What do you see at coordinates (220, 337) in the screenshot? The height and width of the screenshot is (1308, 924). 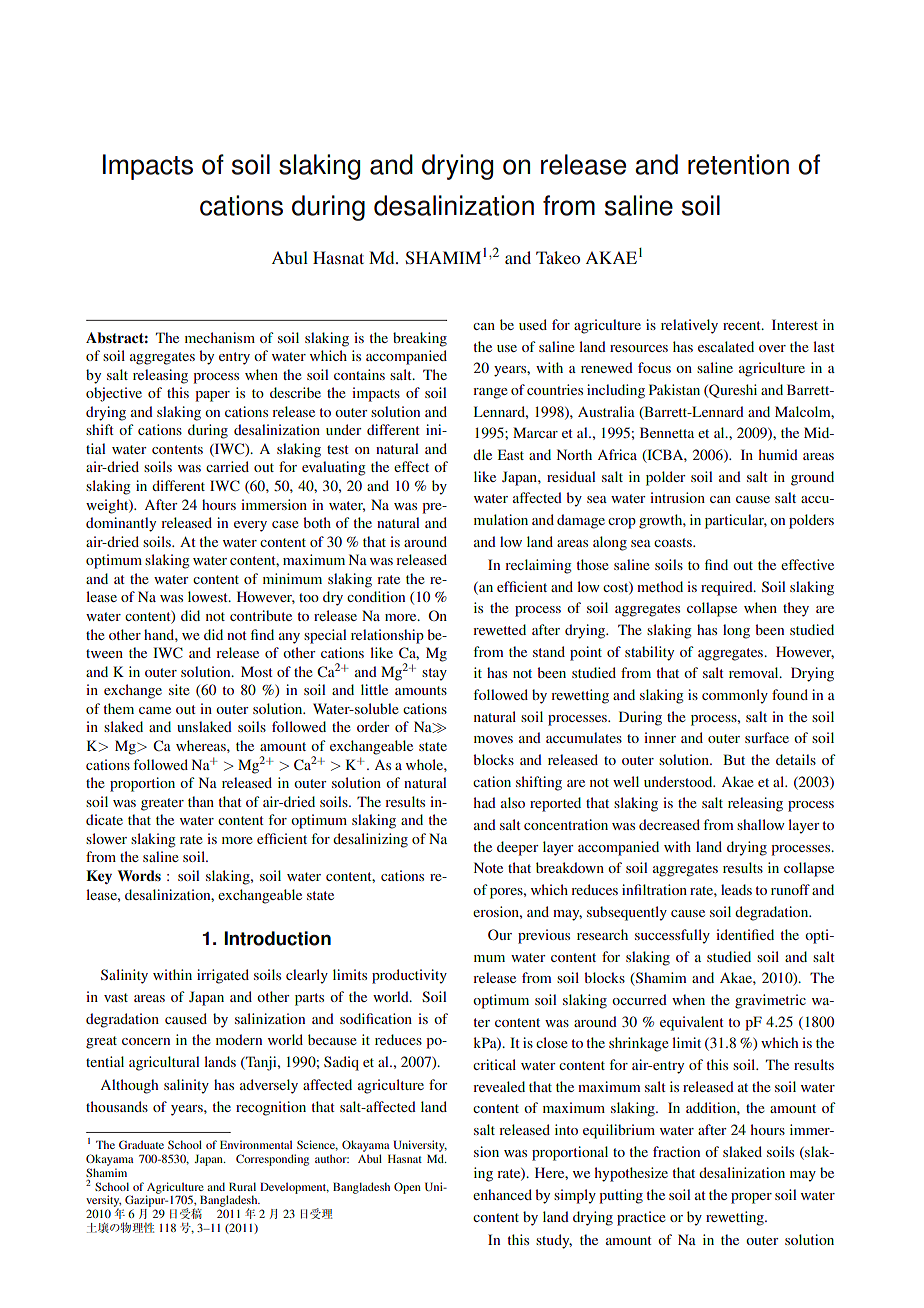 I see `mechanism` at bounding box center [220, 337].
